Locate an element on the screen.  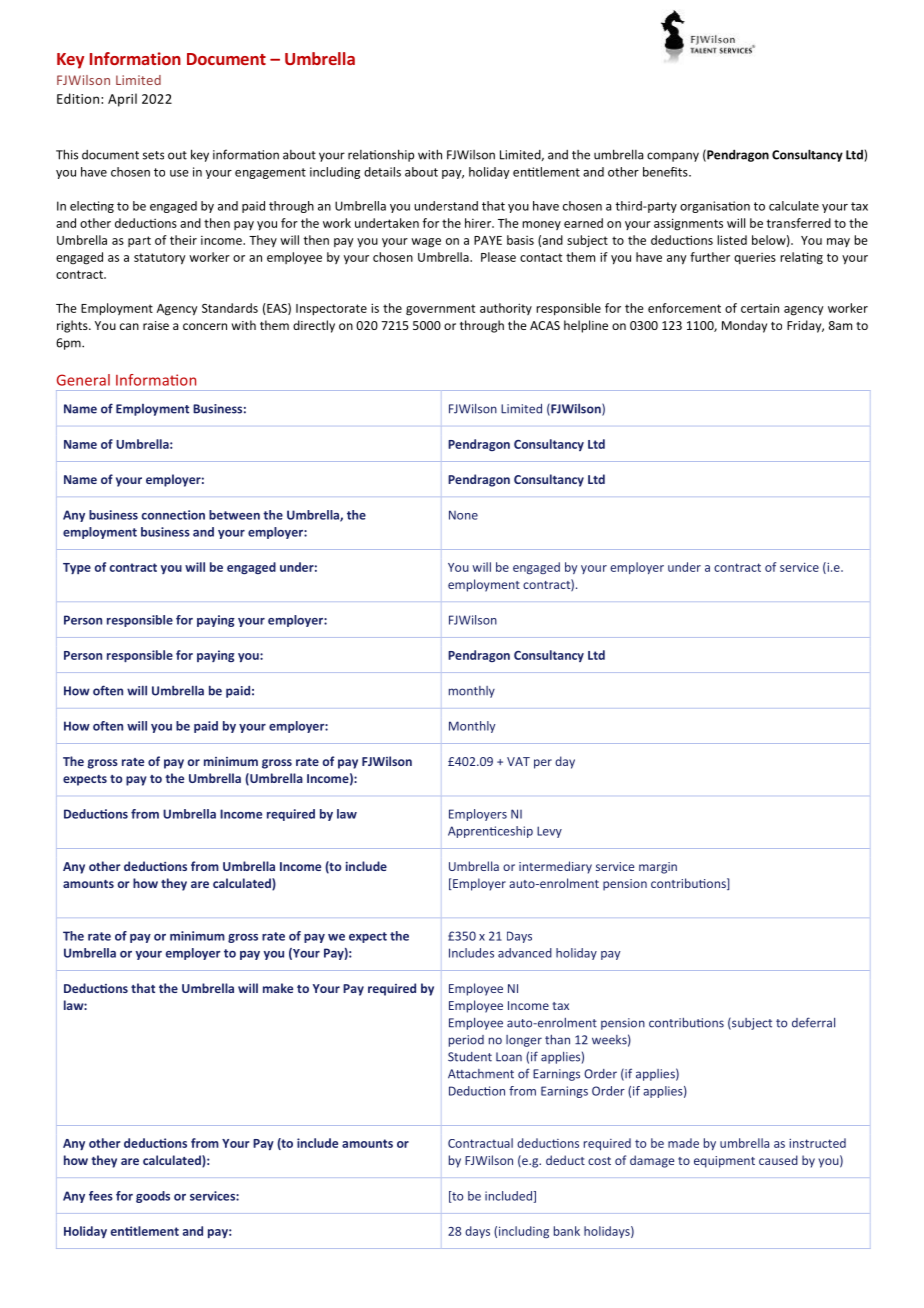
General is located at coordinates (83, 380).
